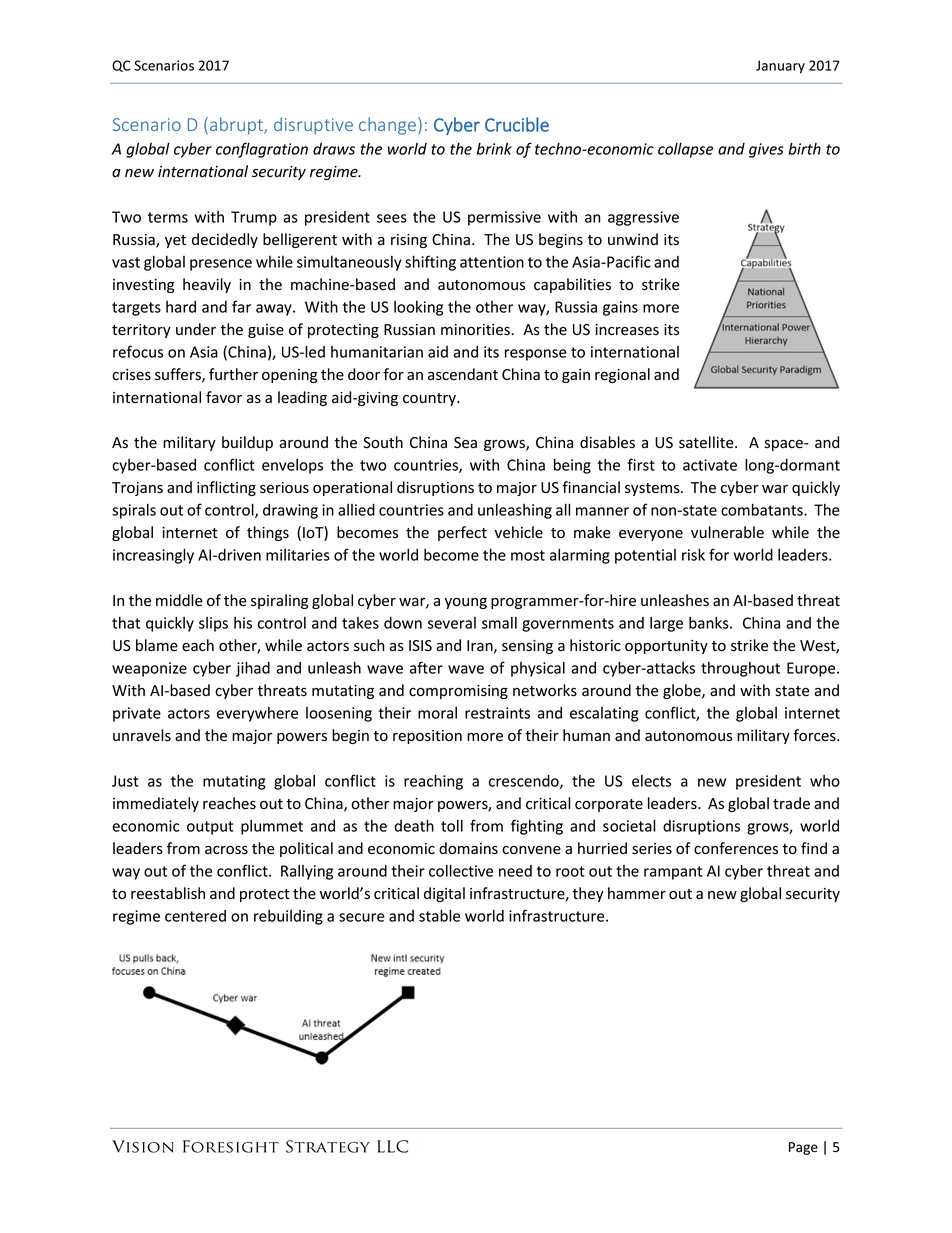 The height and width of the screenshot is (1233, 952). Describe the element at coordinates (226, 850) in the screenshot. I see `across` at that location.
